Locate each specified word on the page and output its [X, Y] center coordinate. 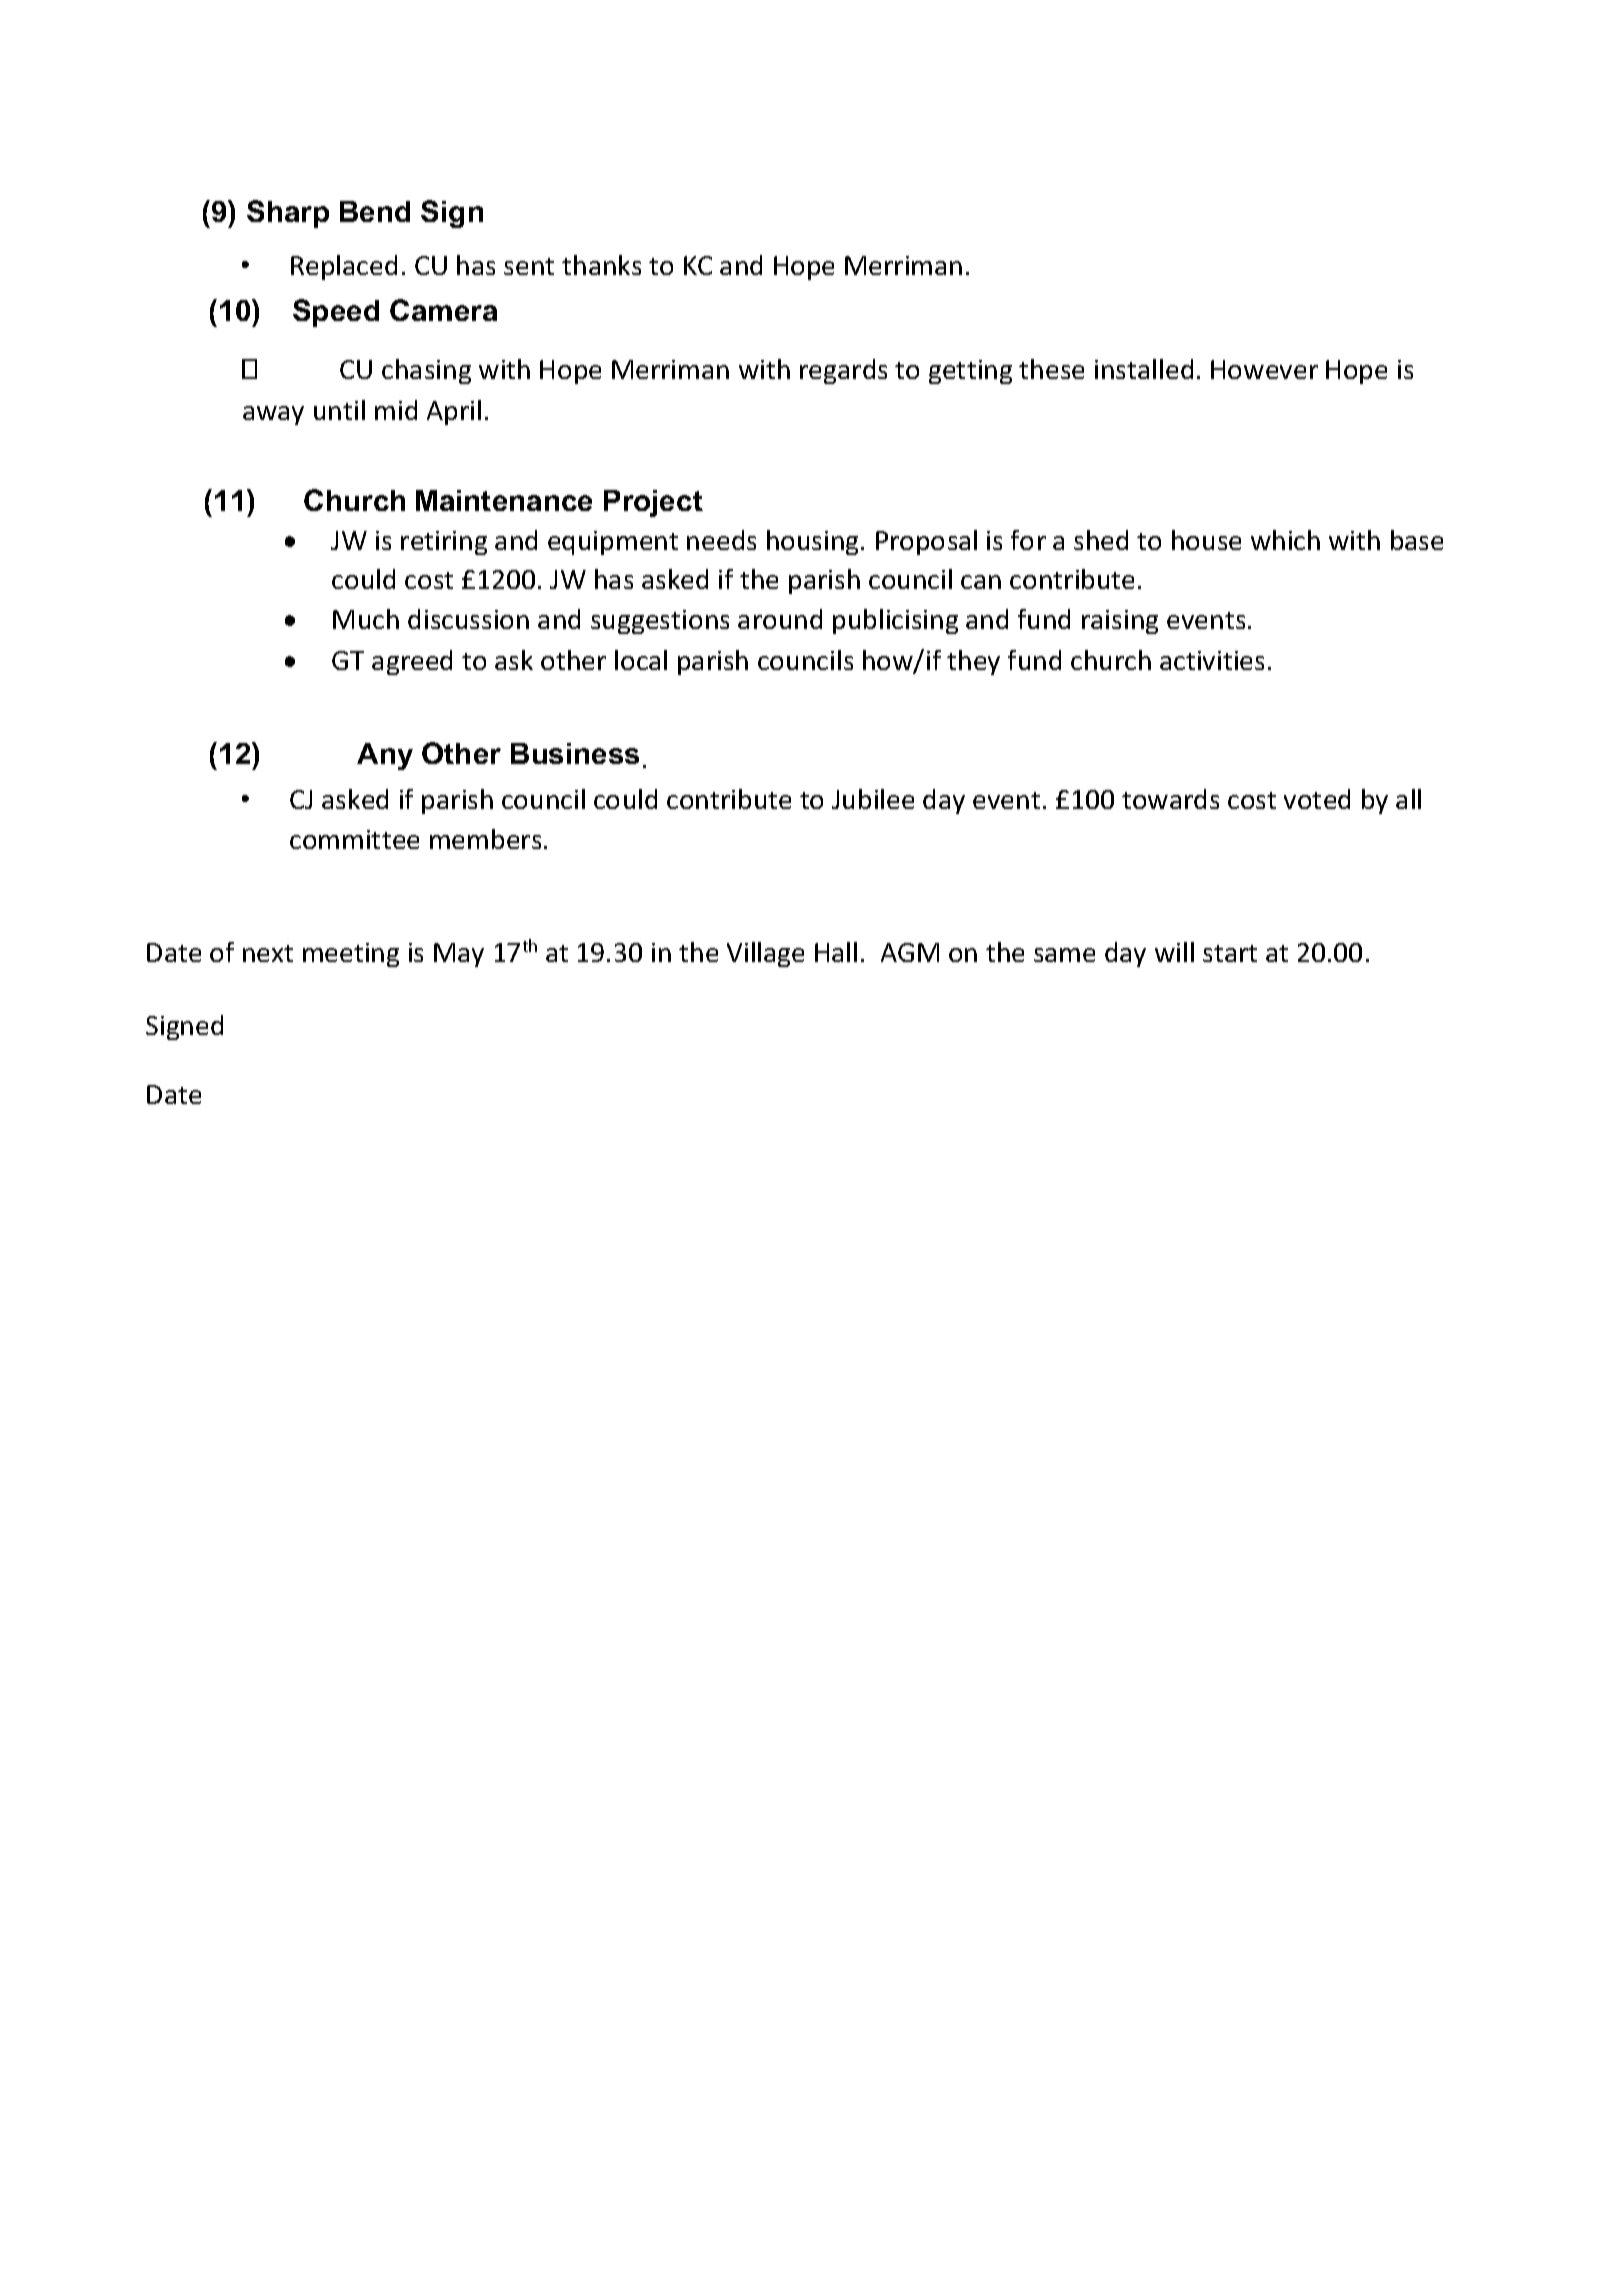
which [1285, 540]
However [1264, 369]
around [780, 619]
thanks [601, 265]
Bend [375, 211]
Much [366, 619]
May [459, 955]
